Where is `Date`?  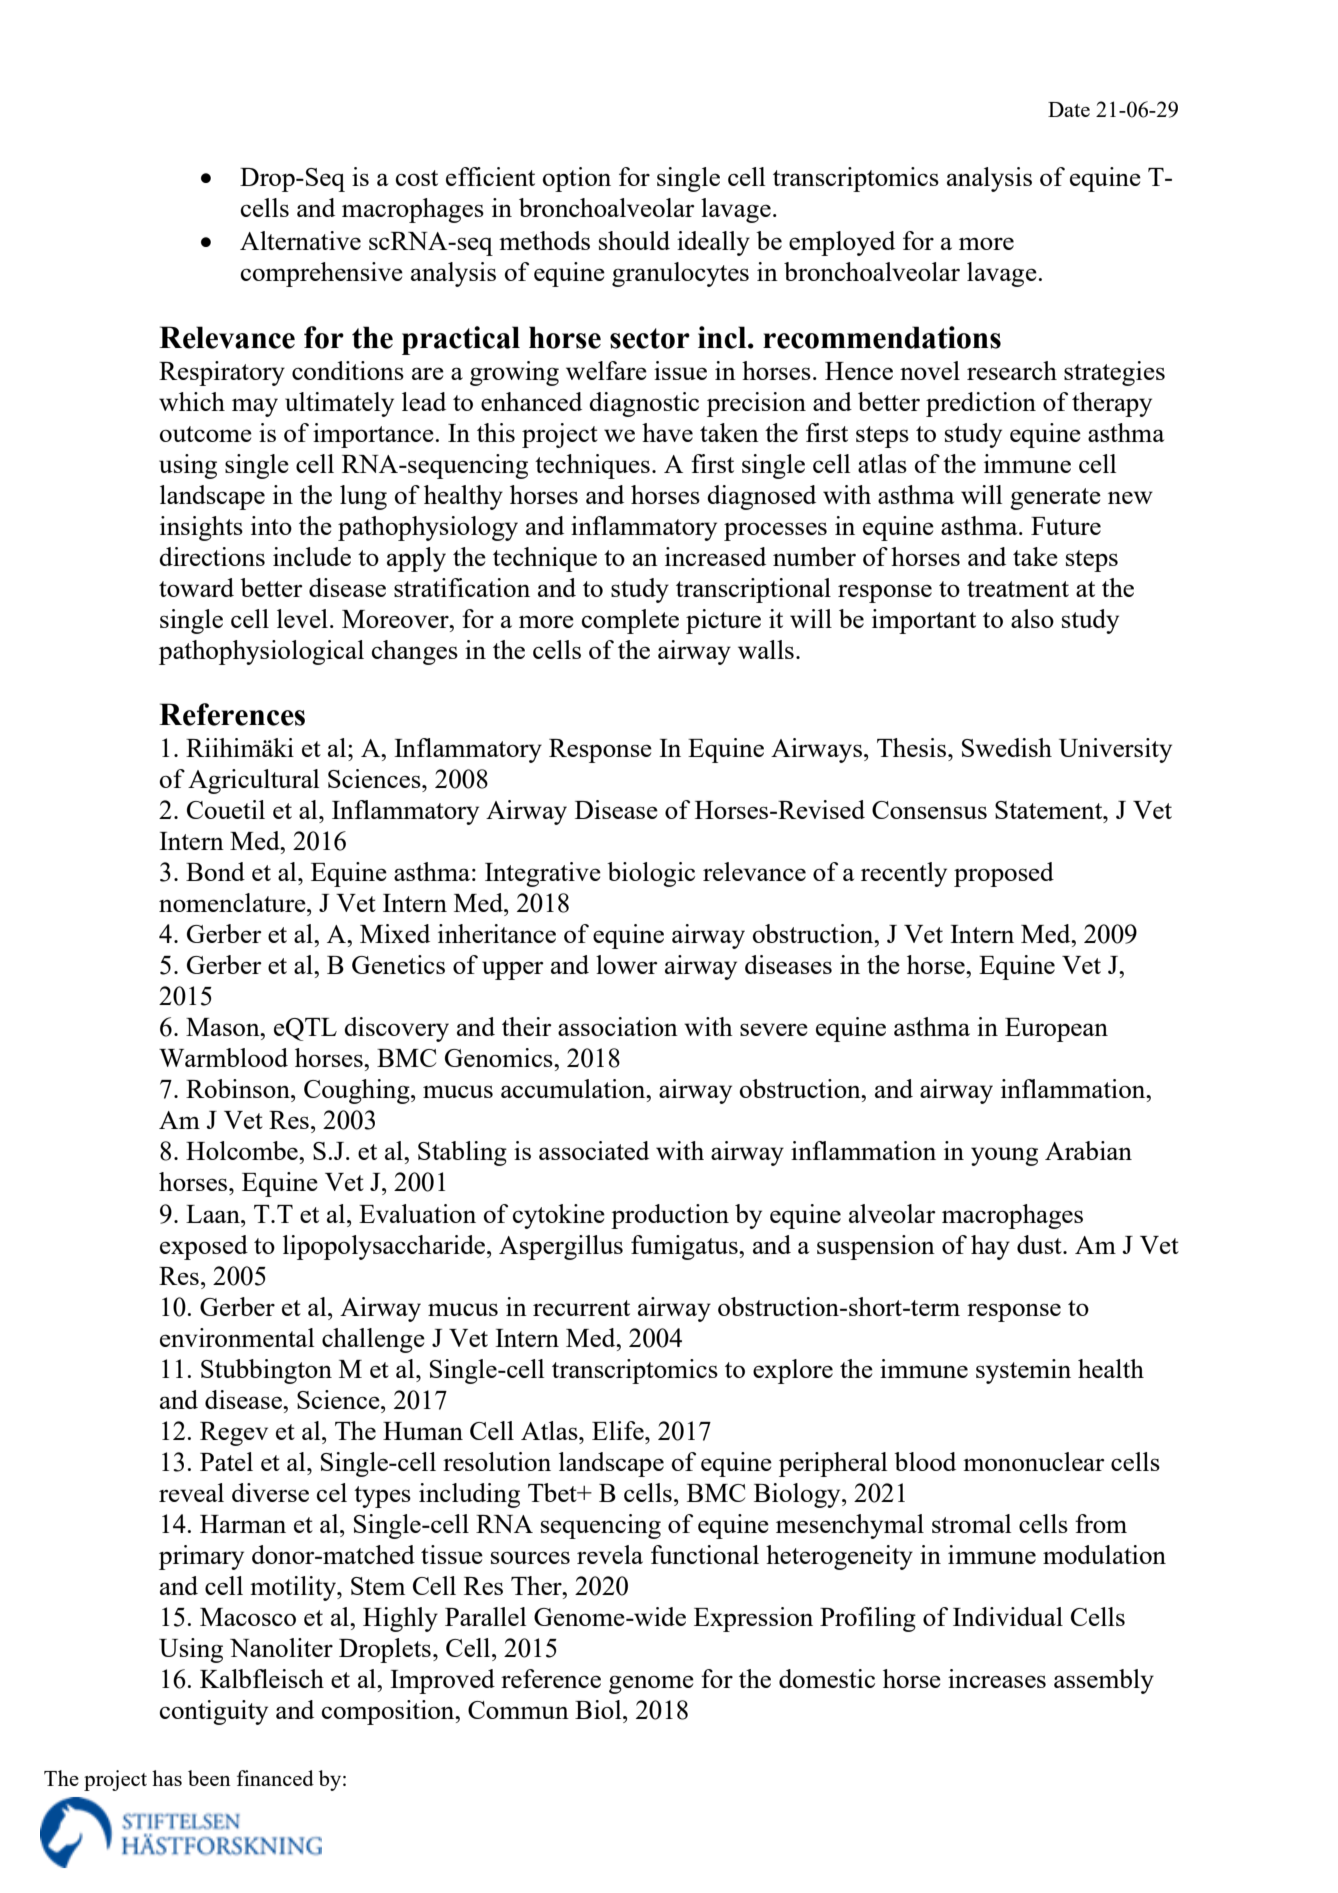
Date is located at coordinates (1069, 109).
